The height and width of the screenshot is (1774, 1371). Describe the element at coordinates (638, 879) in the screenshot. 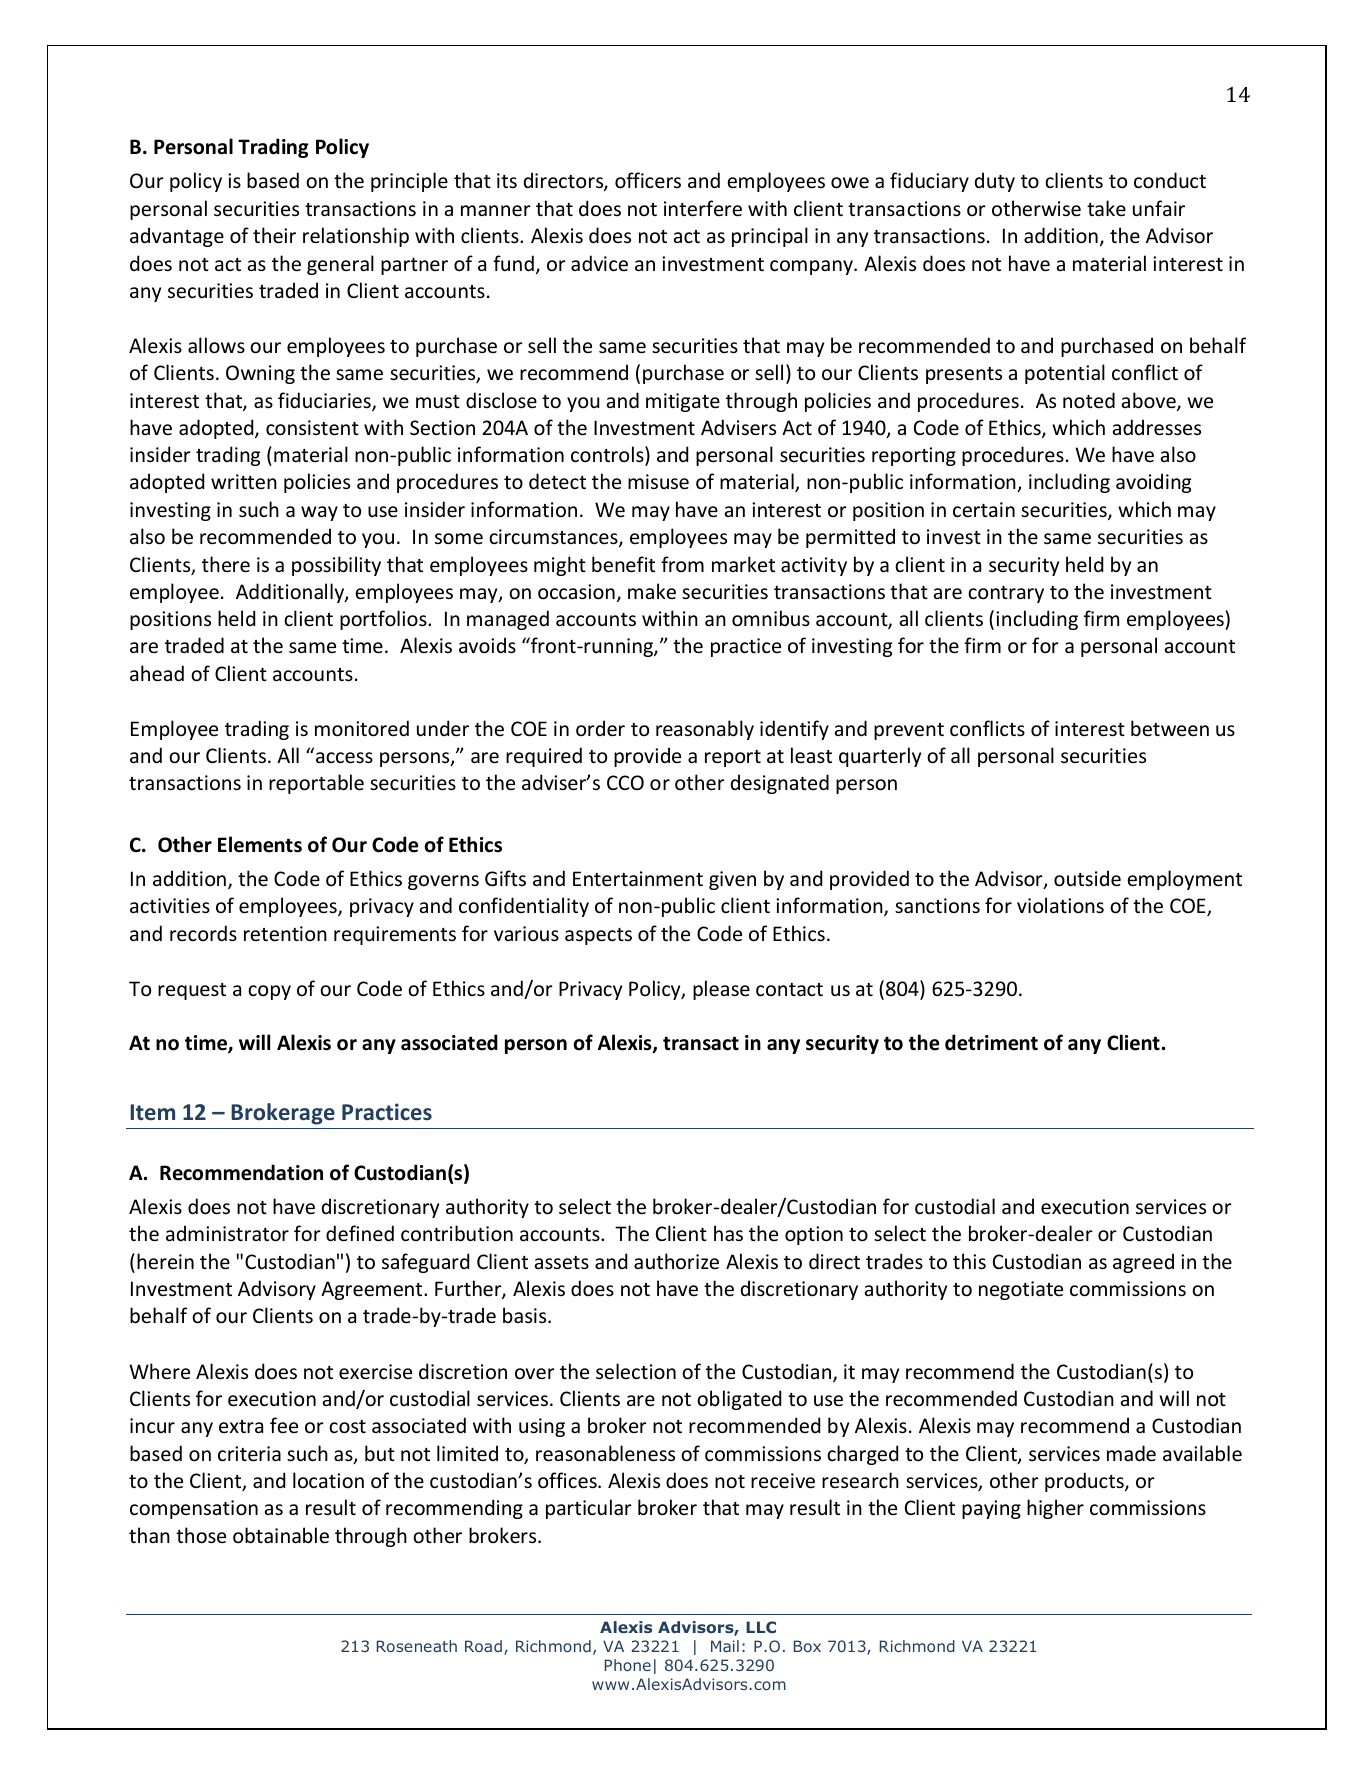

I see `Entertainment` at that location.
